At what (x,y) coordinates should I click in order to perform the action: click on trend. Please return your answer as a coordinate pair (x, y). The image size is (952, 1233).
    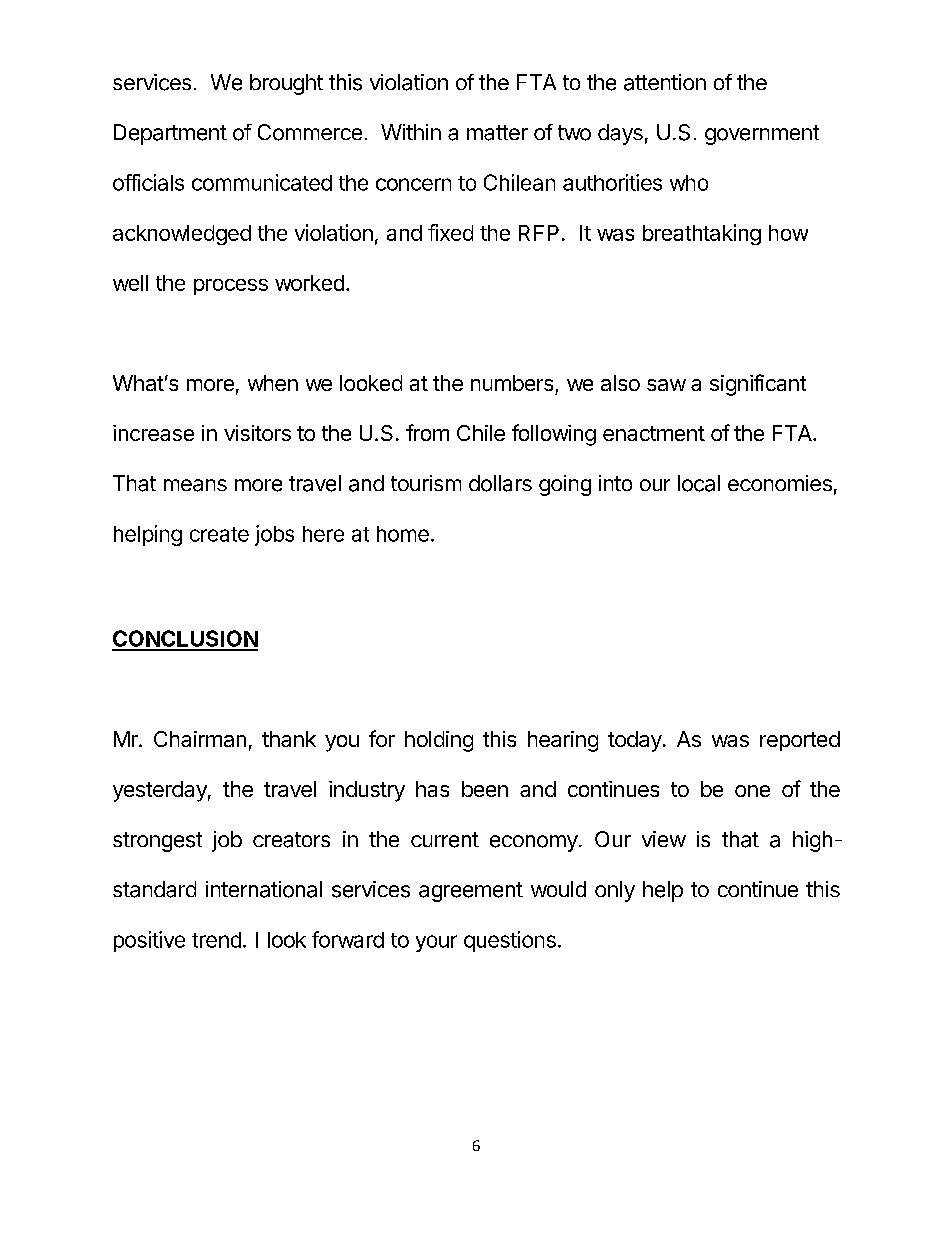
    Looking at the image, I should click on (216, 940).
